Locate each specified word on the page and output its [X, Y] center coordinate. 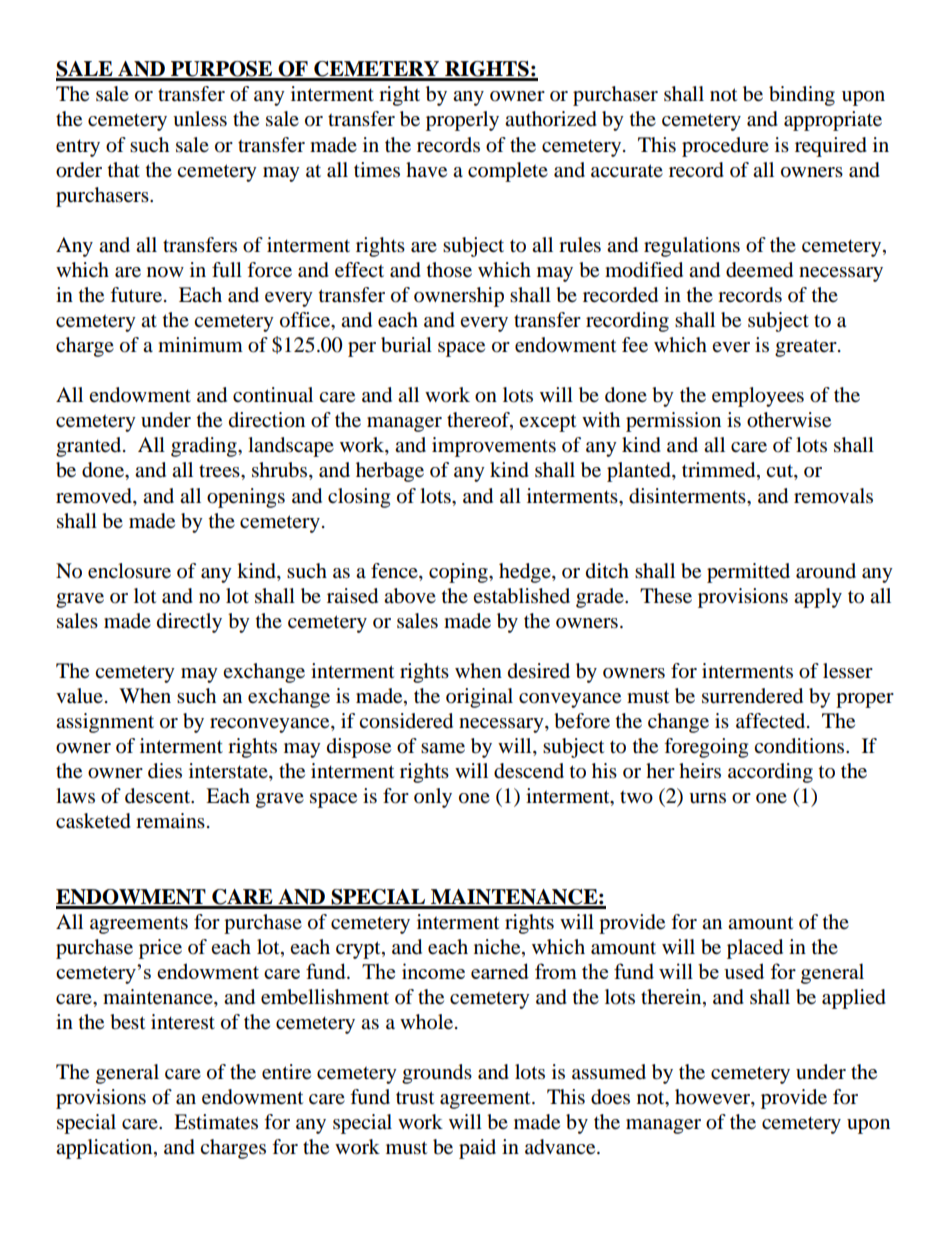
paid [477, 1149]
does [610, 1097]
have [426, 170]
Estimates [216, 1122]
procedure [725, 147]
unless [200, 119]
